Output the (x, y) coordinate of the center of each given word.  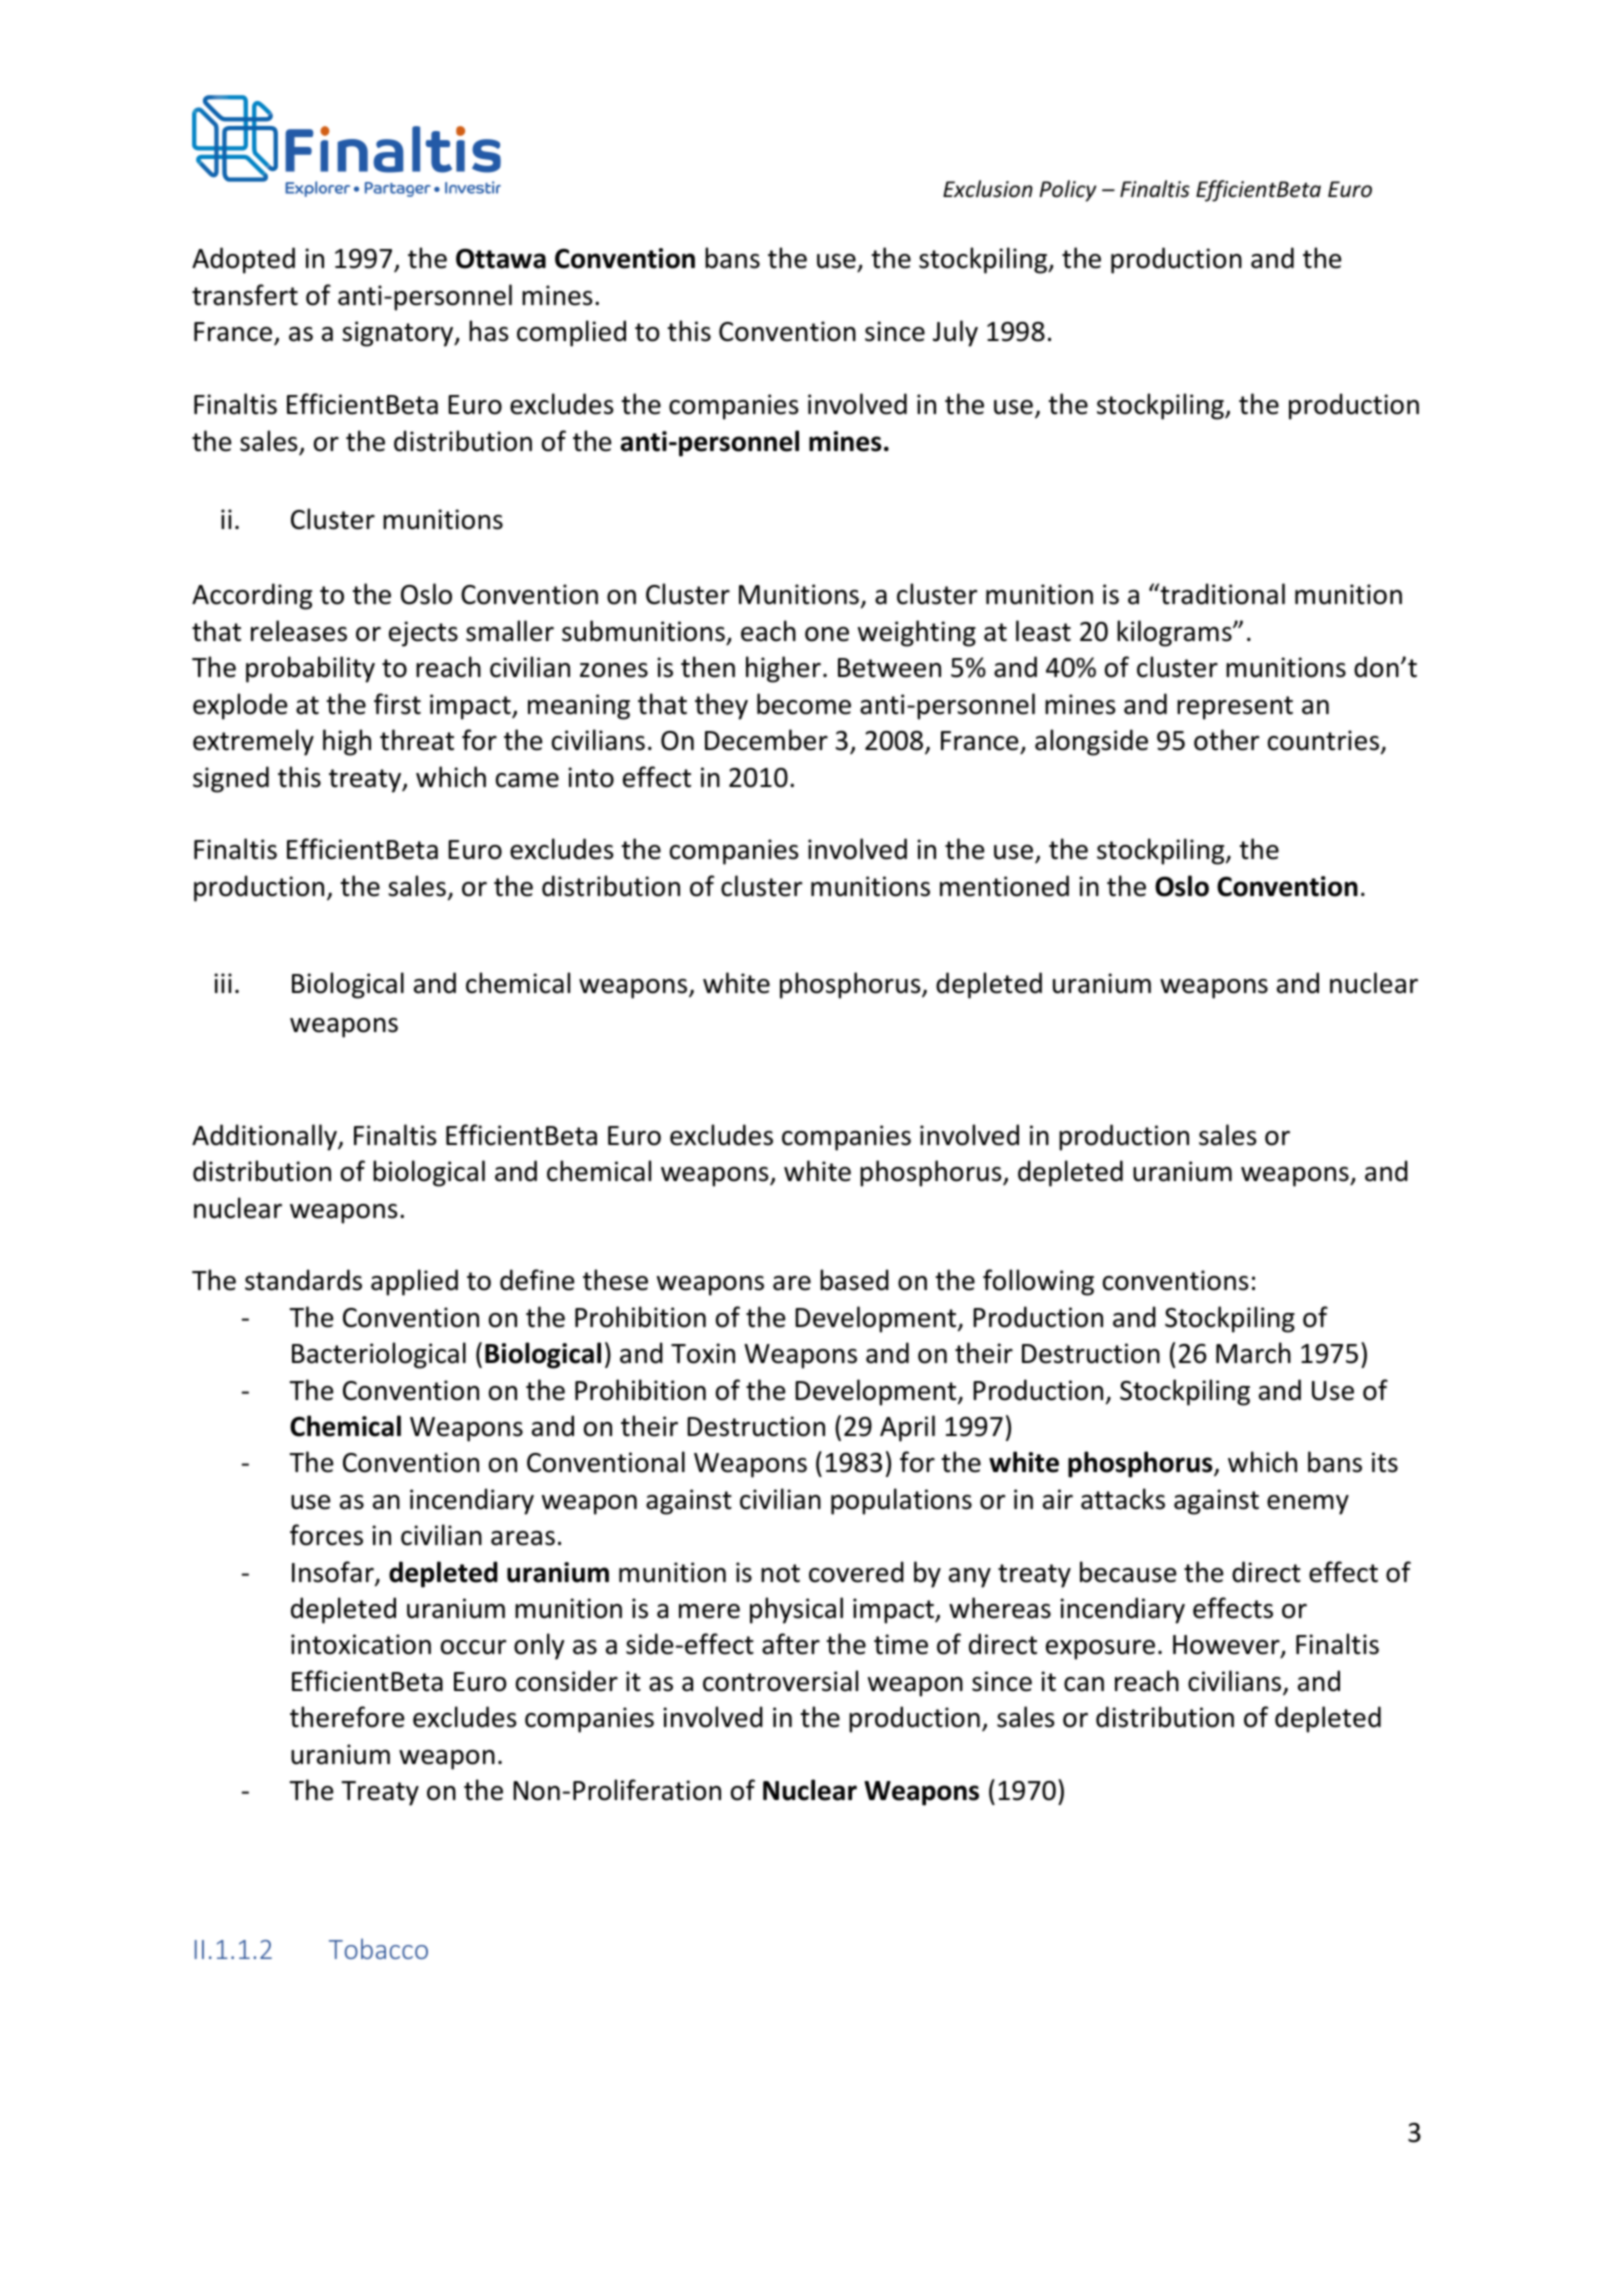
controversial (780, 1681)
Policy (1068, 191)
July (955, 333)
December (766, 740)
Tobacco (378, 1948)
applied (414, 1282)
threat (417, 740)
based (854, 1280)
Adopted (243, 260)
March (1253, 1353)
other (1226, 740)
